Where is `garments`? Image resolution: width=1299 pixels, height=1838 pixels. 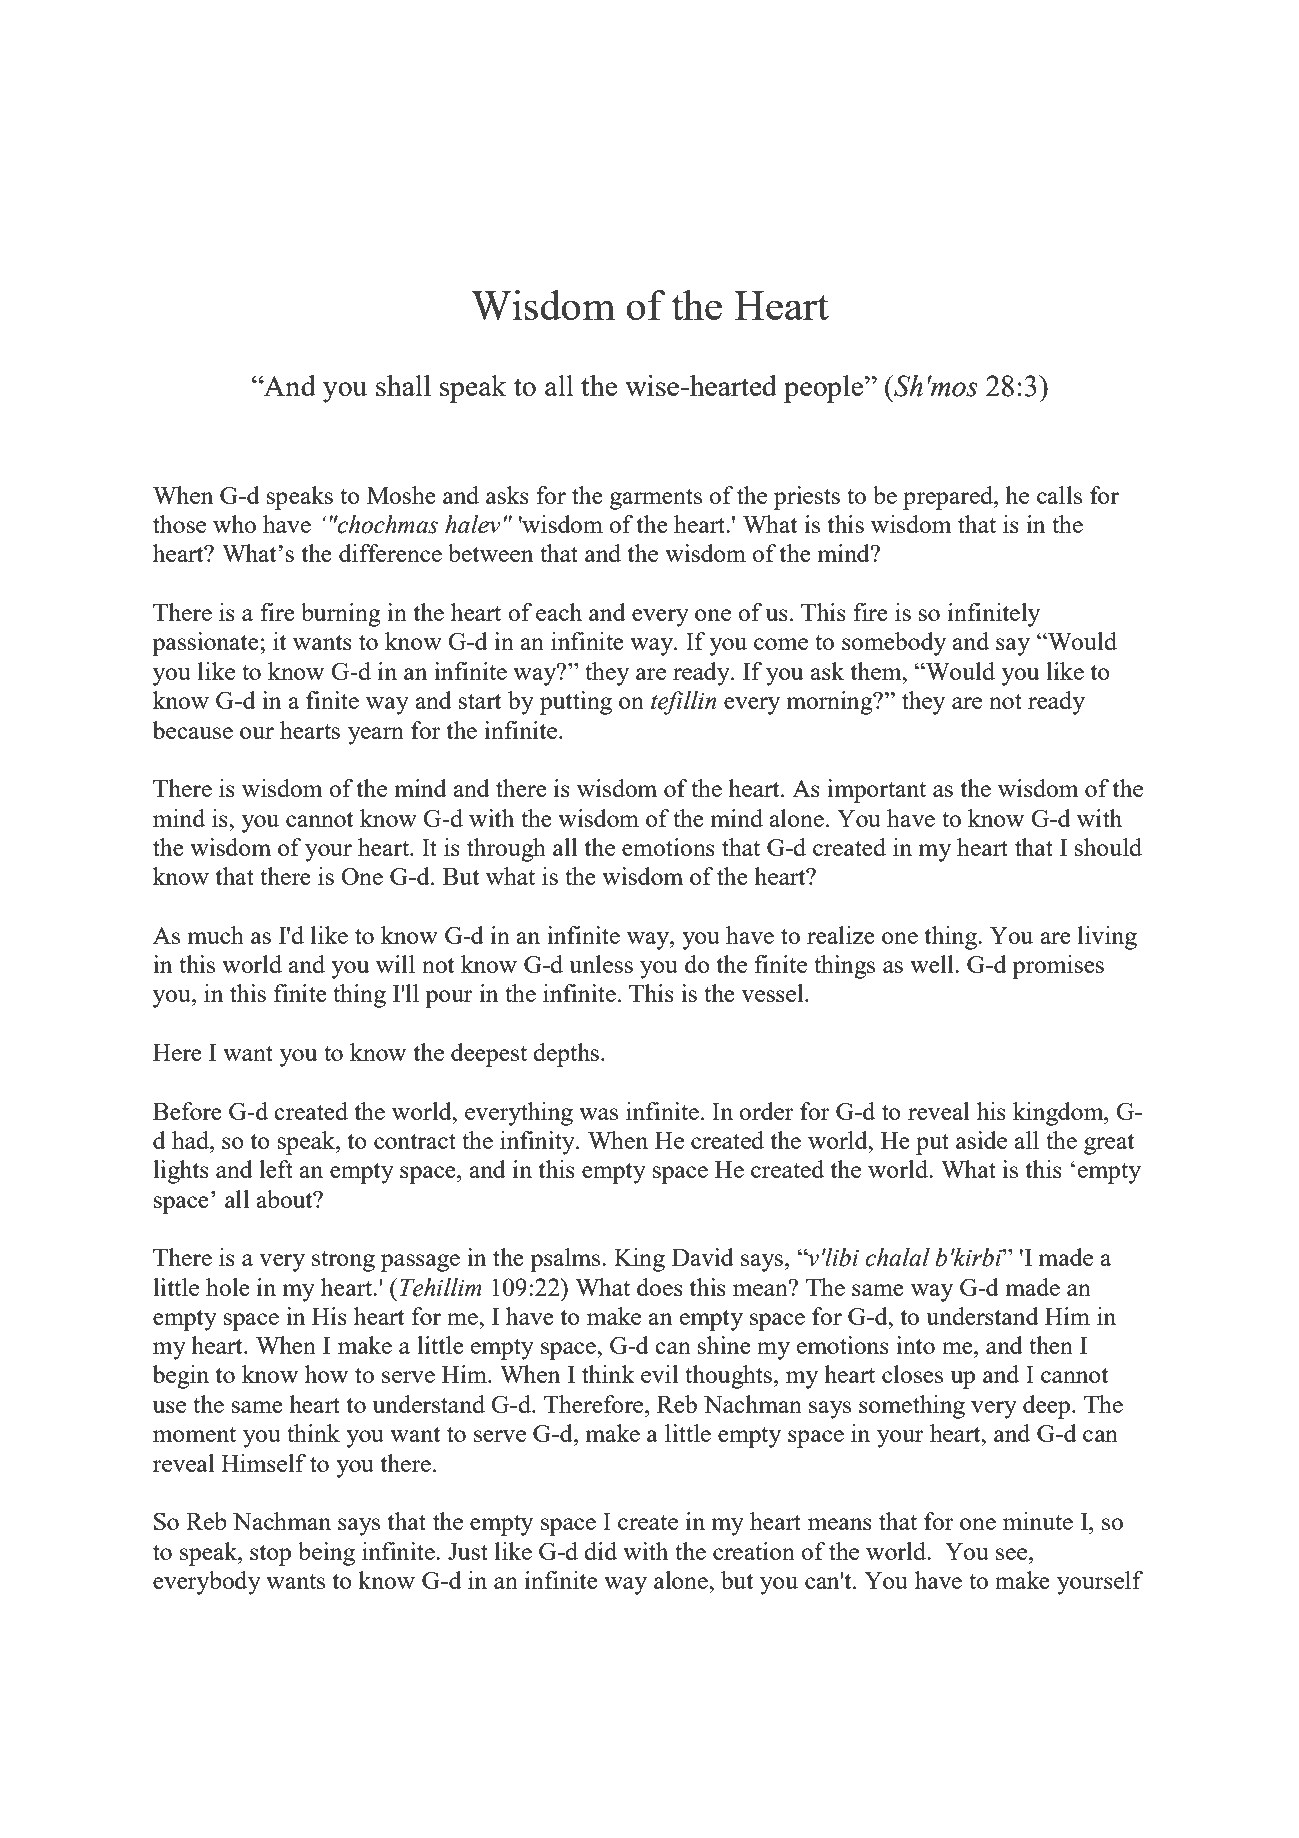
garments is located at coordinates (656, 499).
